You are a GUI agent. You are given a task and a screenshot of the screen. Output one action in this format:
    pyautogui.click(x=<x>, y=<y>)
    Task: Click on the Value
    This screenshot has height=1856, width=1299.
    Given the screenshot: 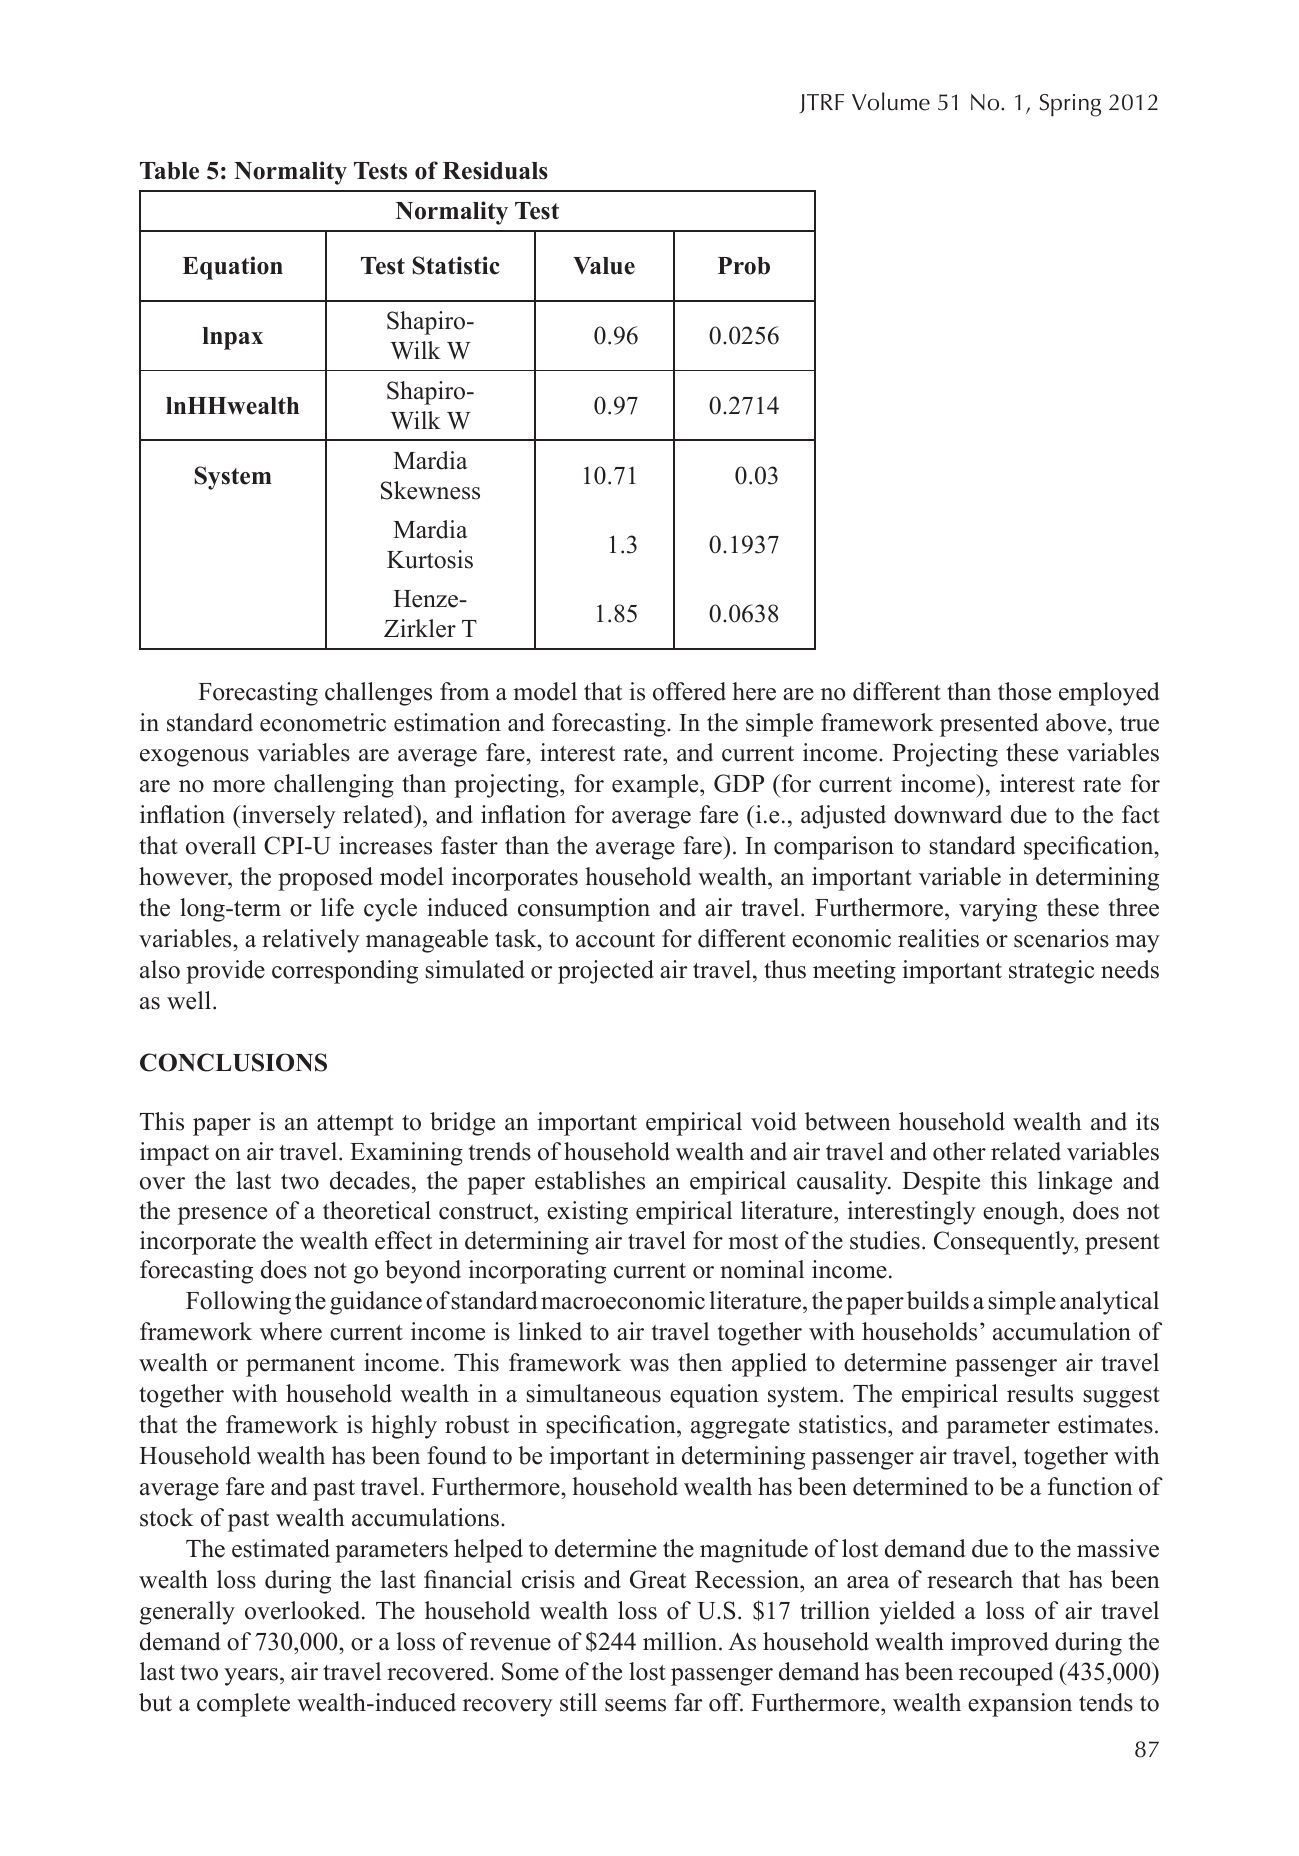 What is the action you would take?
    pyautogui.click(x=604, y=266)
